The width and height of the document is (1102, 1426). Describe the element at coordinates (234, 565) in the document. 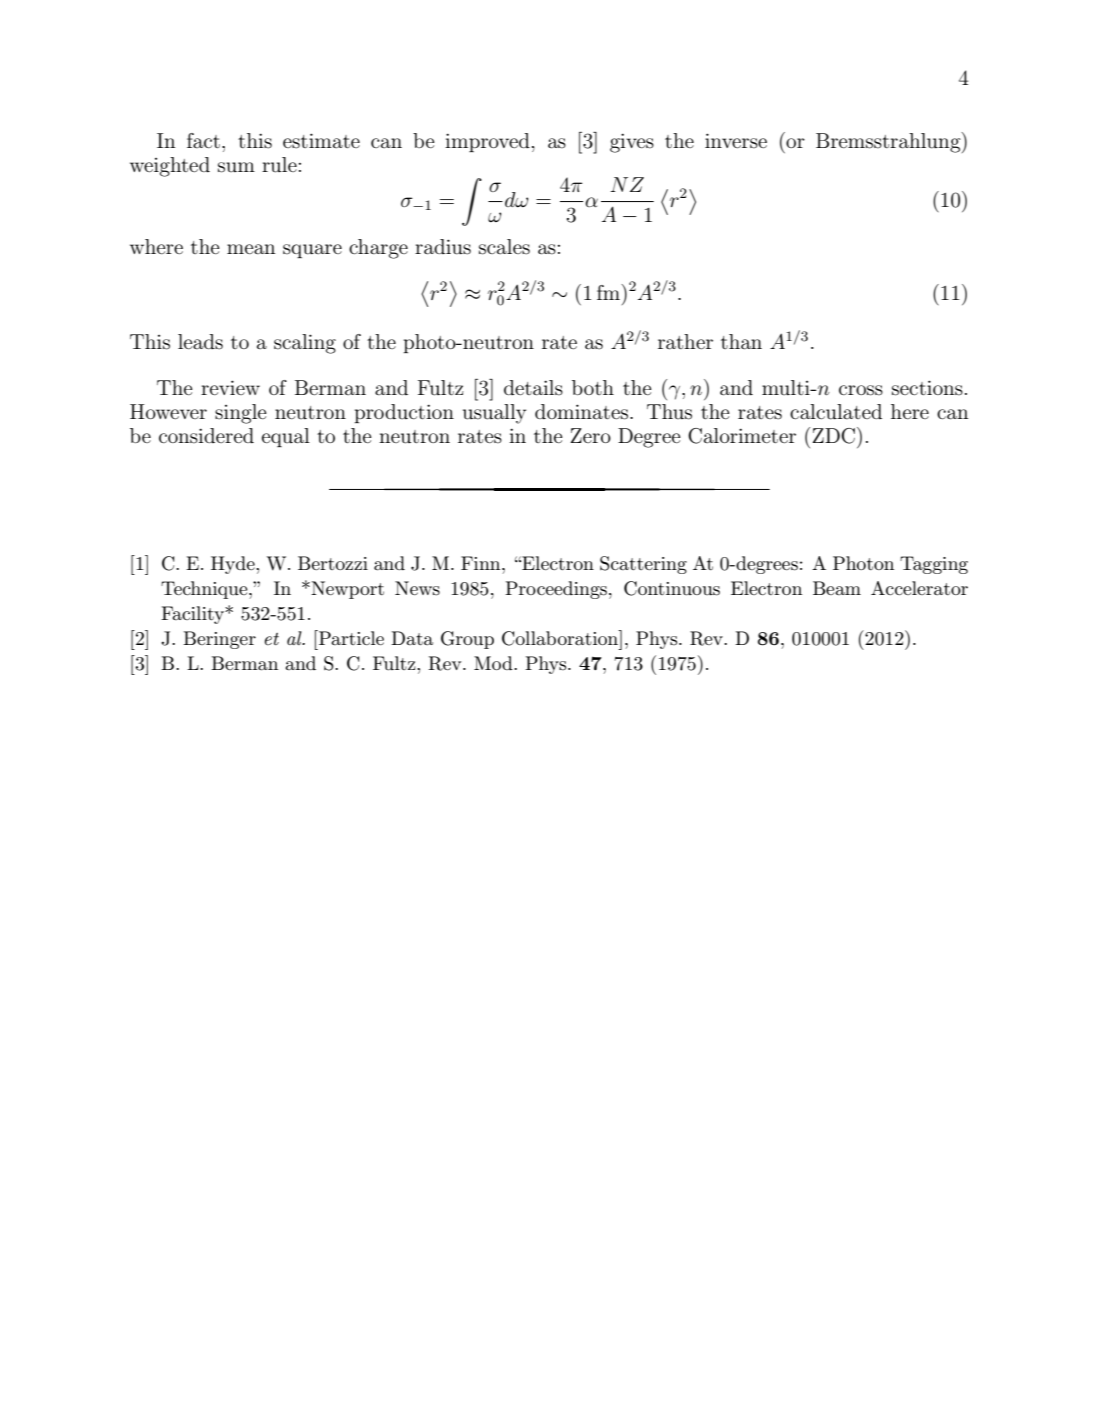

I see `Hyde` at that location.
